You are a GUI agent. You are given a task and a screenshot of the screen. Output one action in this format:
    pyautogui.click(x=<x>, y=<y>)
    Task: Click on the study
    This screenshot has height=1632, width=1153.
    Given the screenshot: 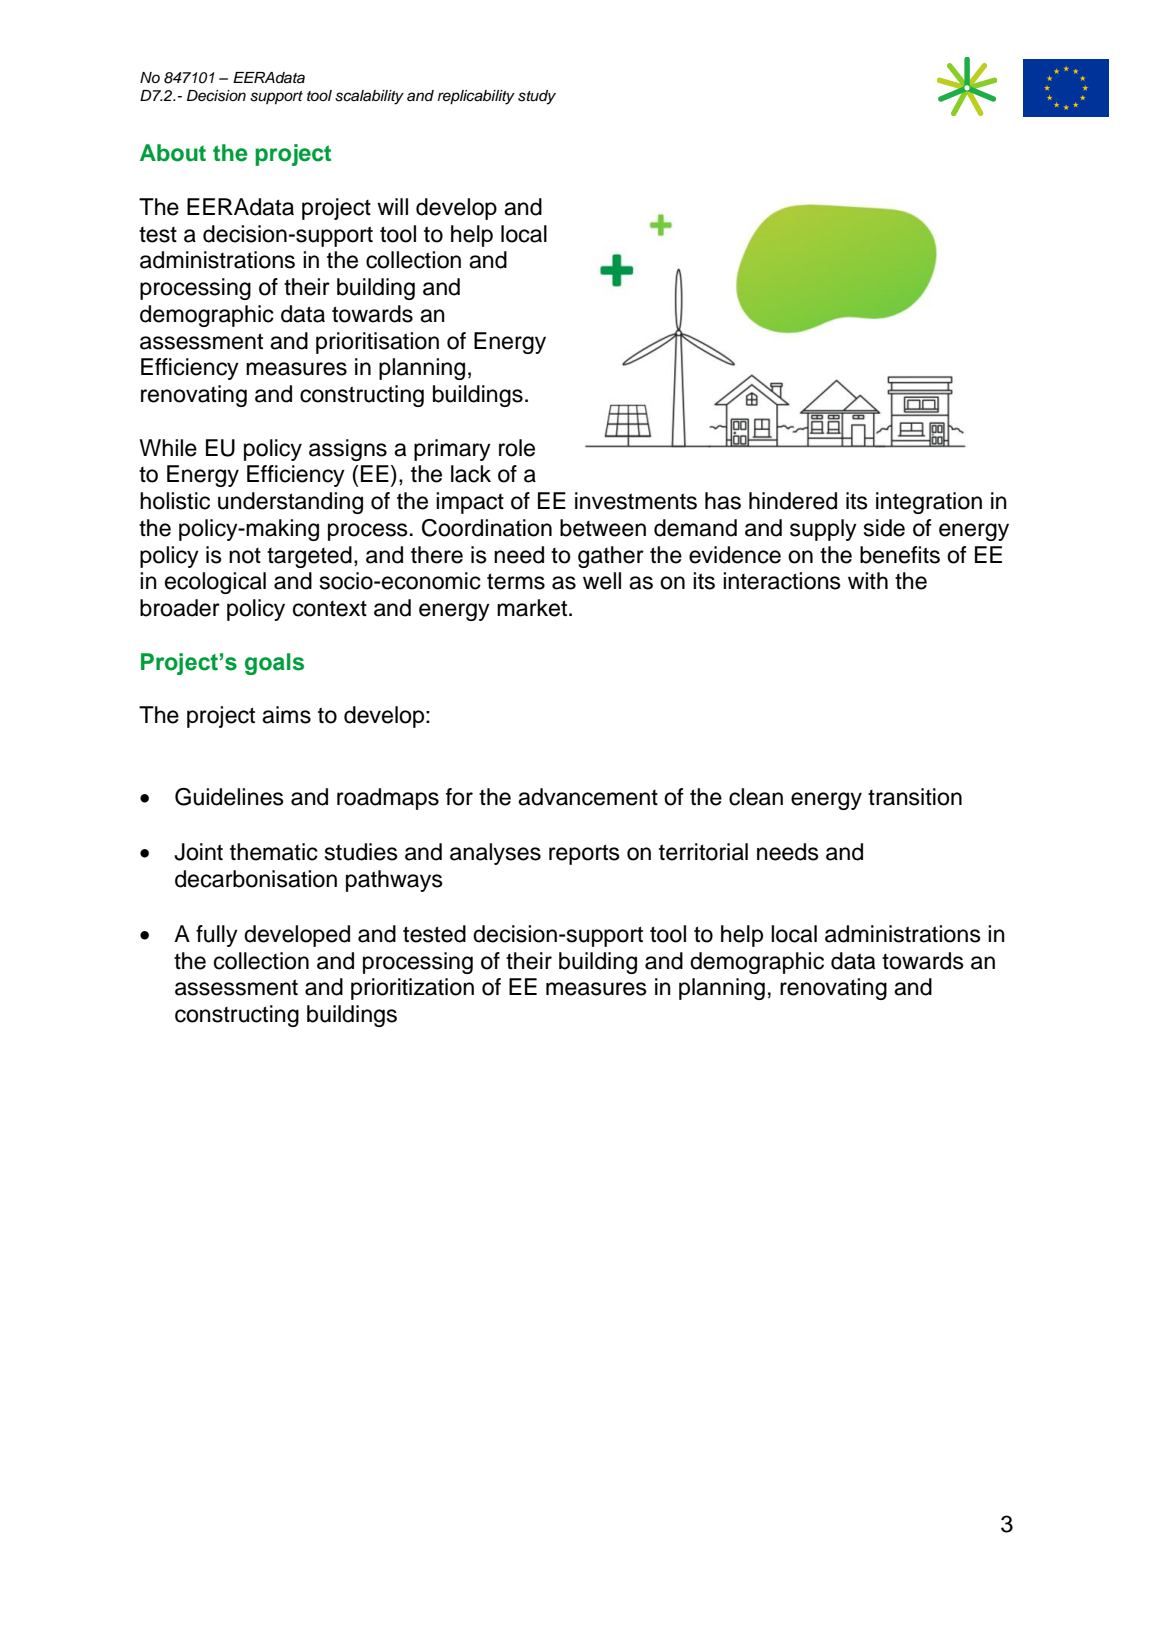 What is the action you would take?
    pyautogui.click(x=537, y=97)
